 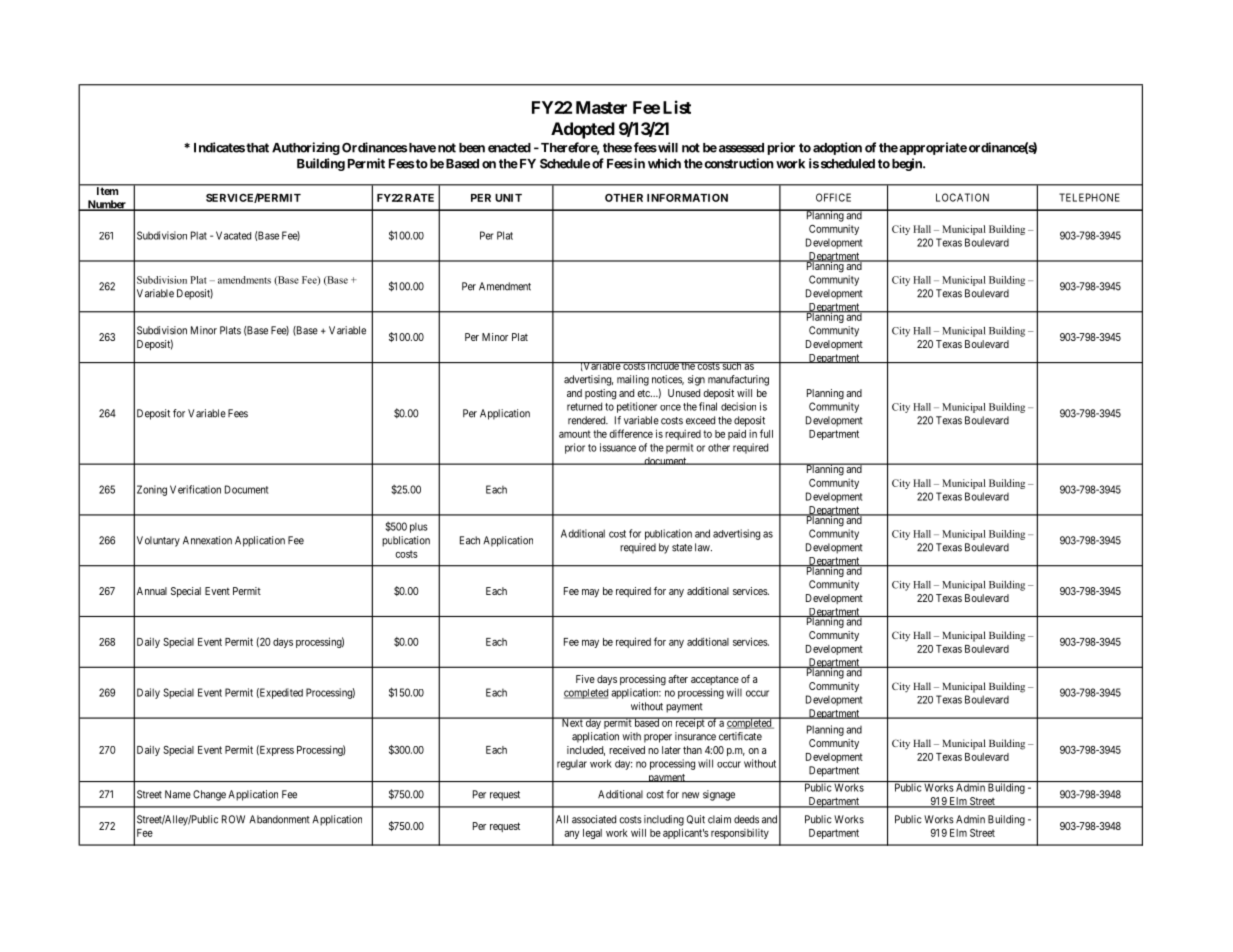 I want to click on begin, so click(x=908, y=164).
